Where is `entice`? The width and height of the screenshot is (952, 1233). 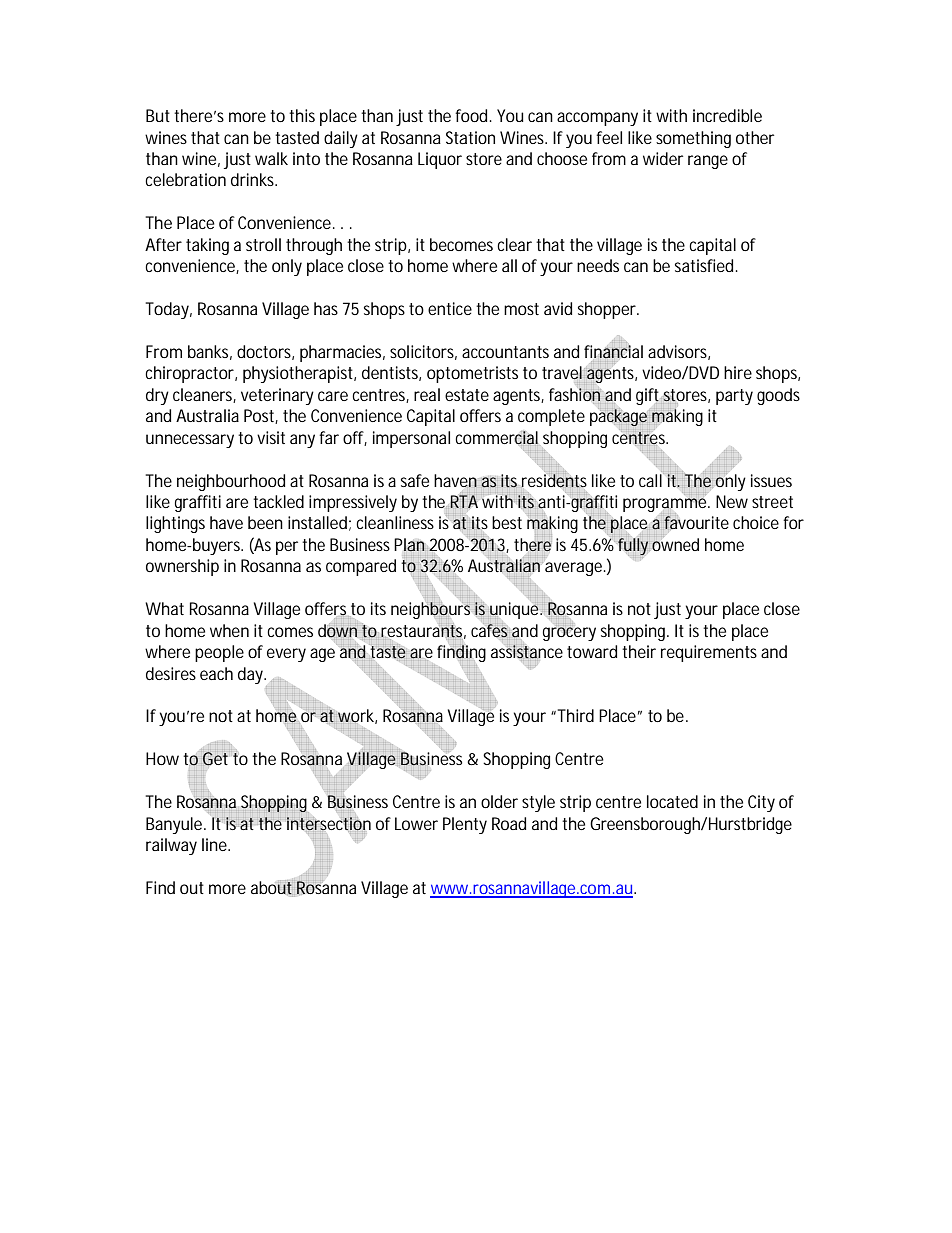
entice is located at coordinates (450, 308).
